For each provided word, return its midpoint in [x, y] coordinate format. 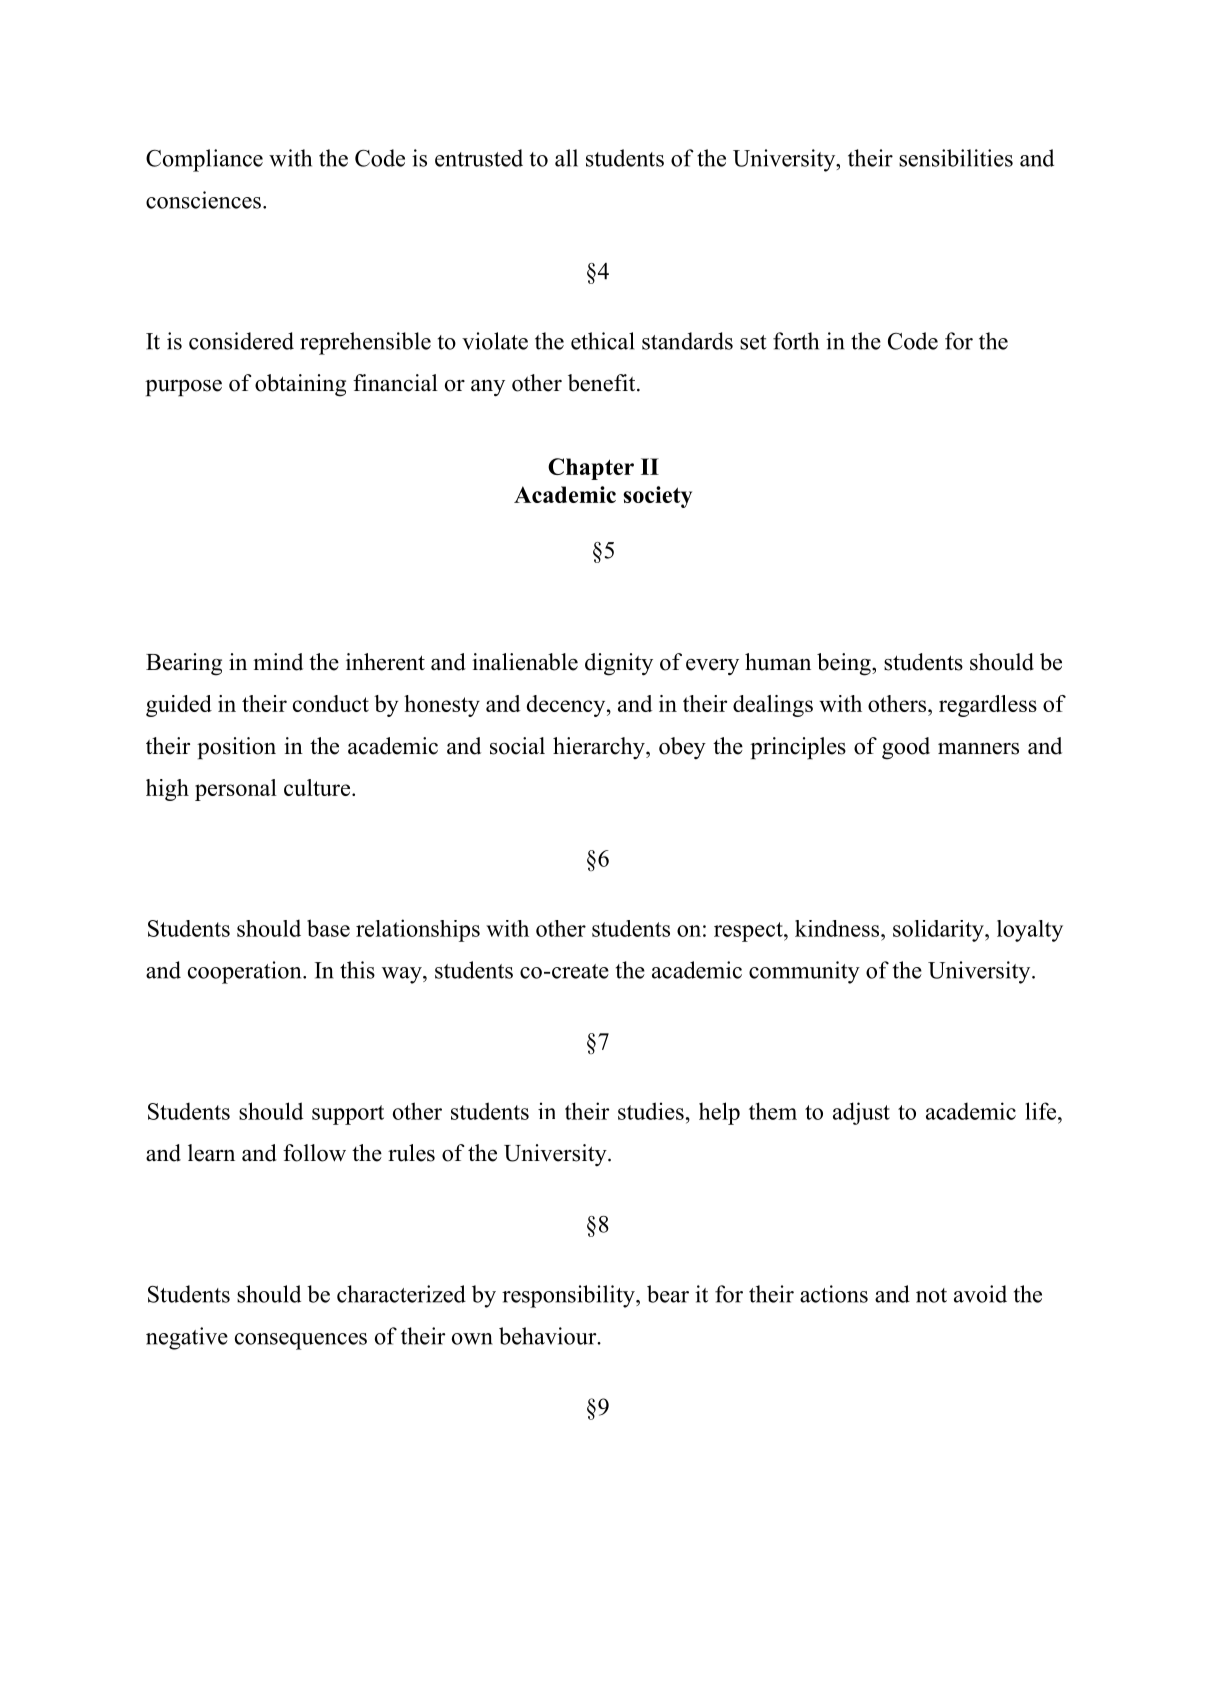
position [236, 748]
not [931, 1295]
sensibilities [956, 158]
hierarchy [600, 748]
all [566, 158]
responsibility [569, 1296]
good [906, 748]
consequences [301, 1341]
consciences [203, 200]
